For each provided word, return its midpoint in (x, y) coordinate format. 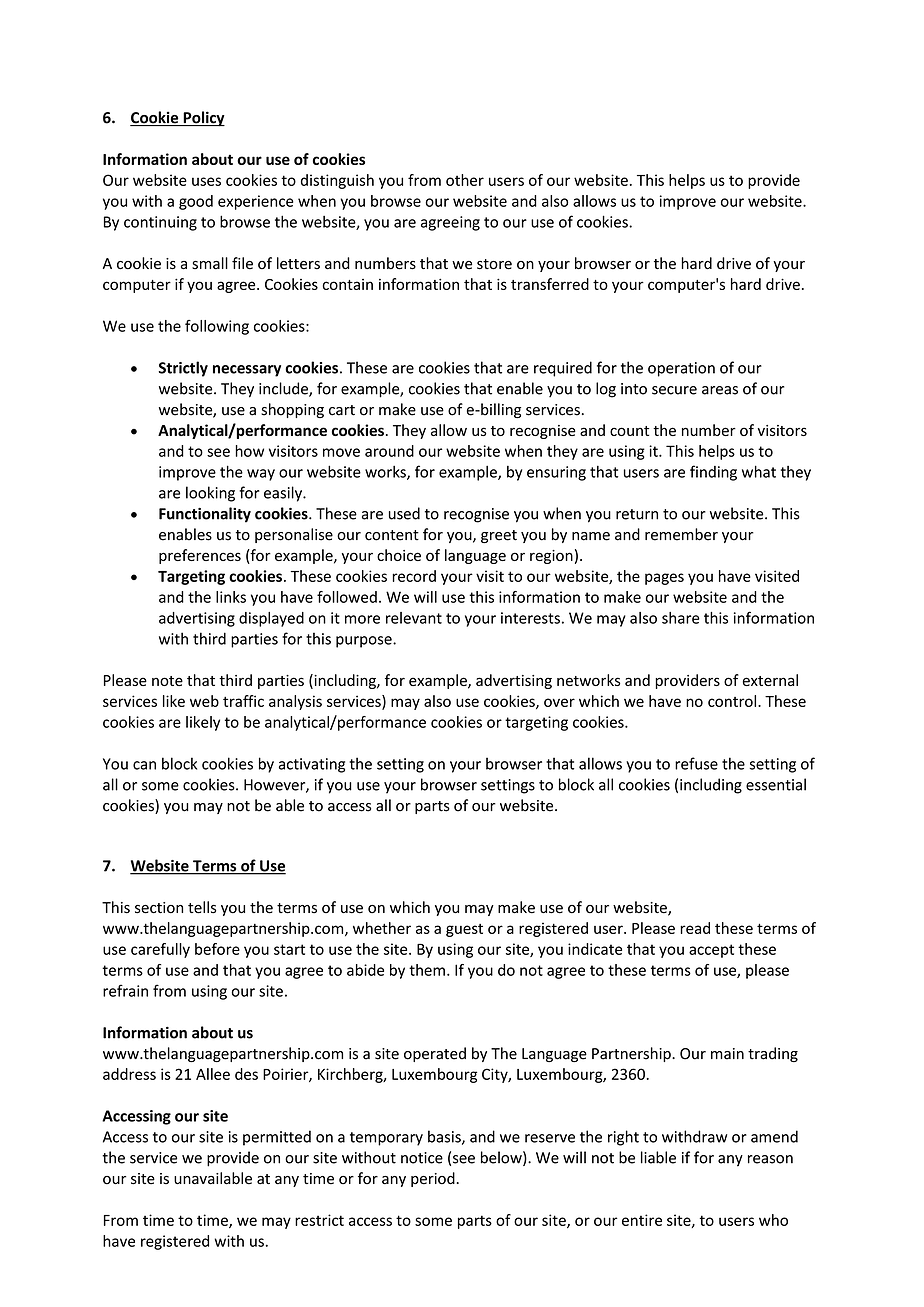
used (404, 513)
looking (210, 494)
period (434, 1179)
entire (642, 1220)
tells (202, 907)
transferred (550, 284)
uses (206, 181)
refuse (696, 763)
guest (464, 930)
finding (713, 473)
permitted (277, 1138)
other (465, 180)
